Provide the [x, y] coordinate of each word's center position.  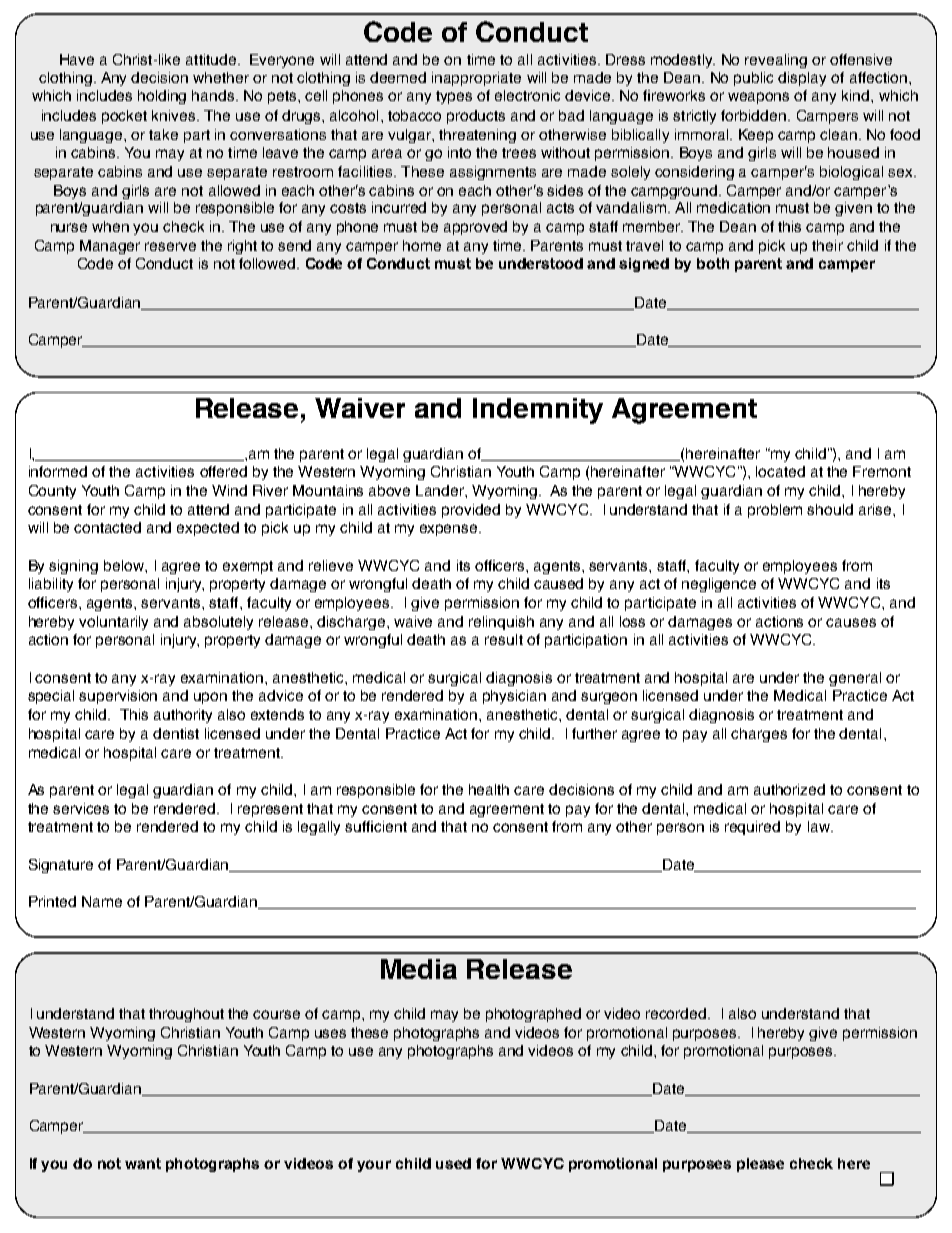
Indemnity [538, 411]
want [143, 1163]
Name [102, 901]
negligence [719, 585]
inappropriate [476, 79]
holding [162, 97]
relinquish [501, 623]
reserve [170, 246]
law [820, 826]
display [802, 79]
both [713, 263]
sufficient [376, 826]
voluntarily [113, 623]
